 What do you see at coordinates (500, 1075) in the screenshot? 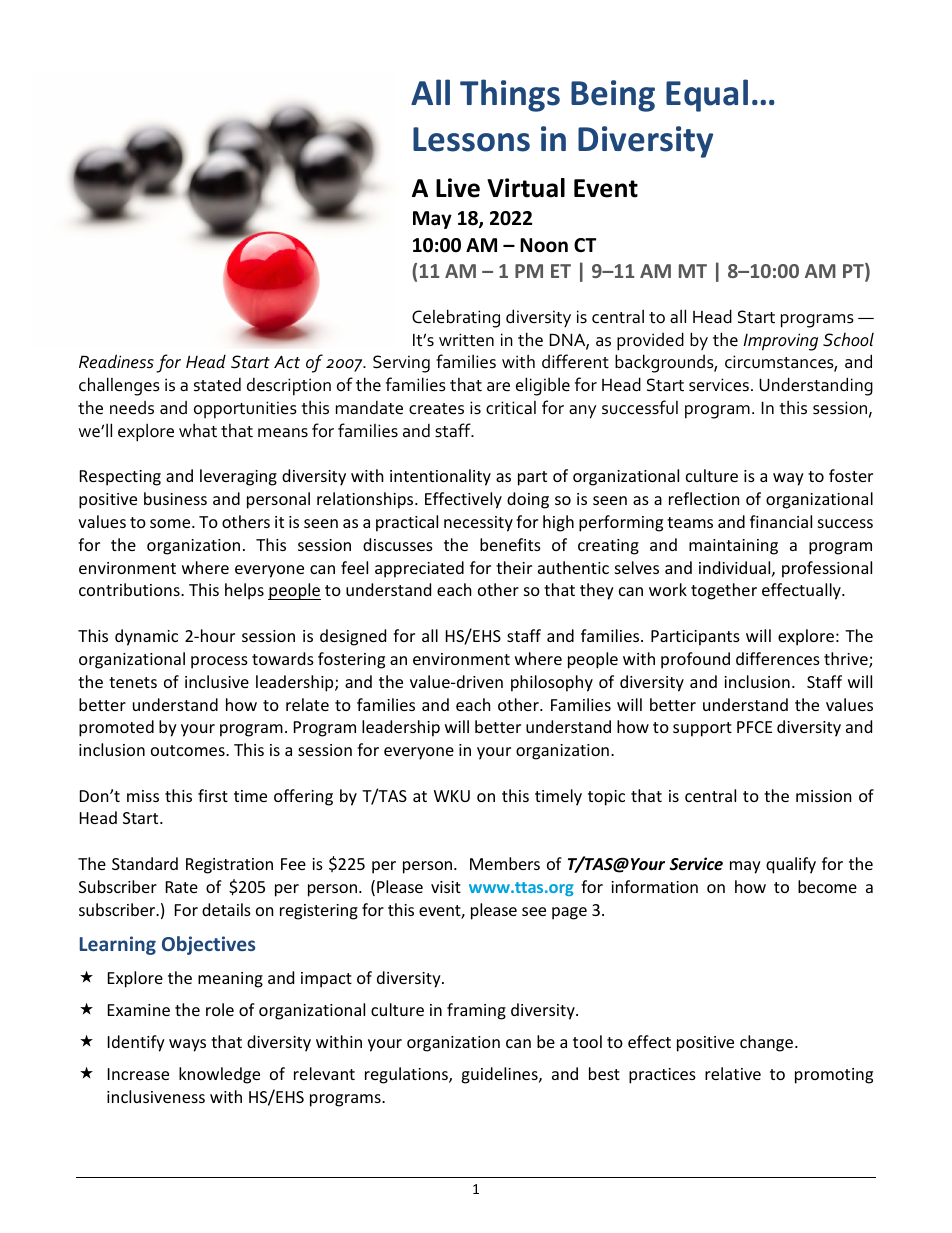
I see `guidelines` at bounding box center [500, 1075].
